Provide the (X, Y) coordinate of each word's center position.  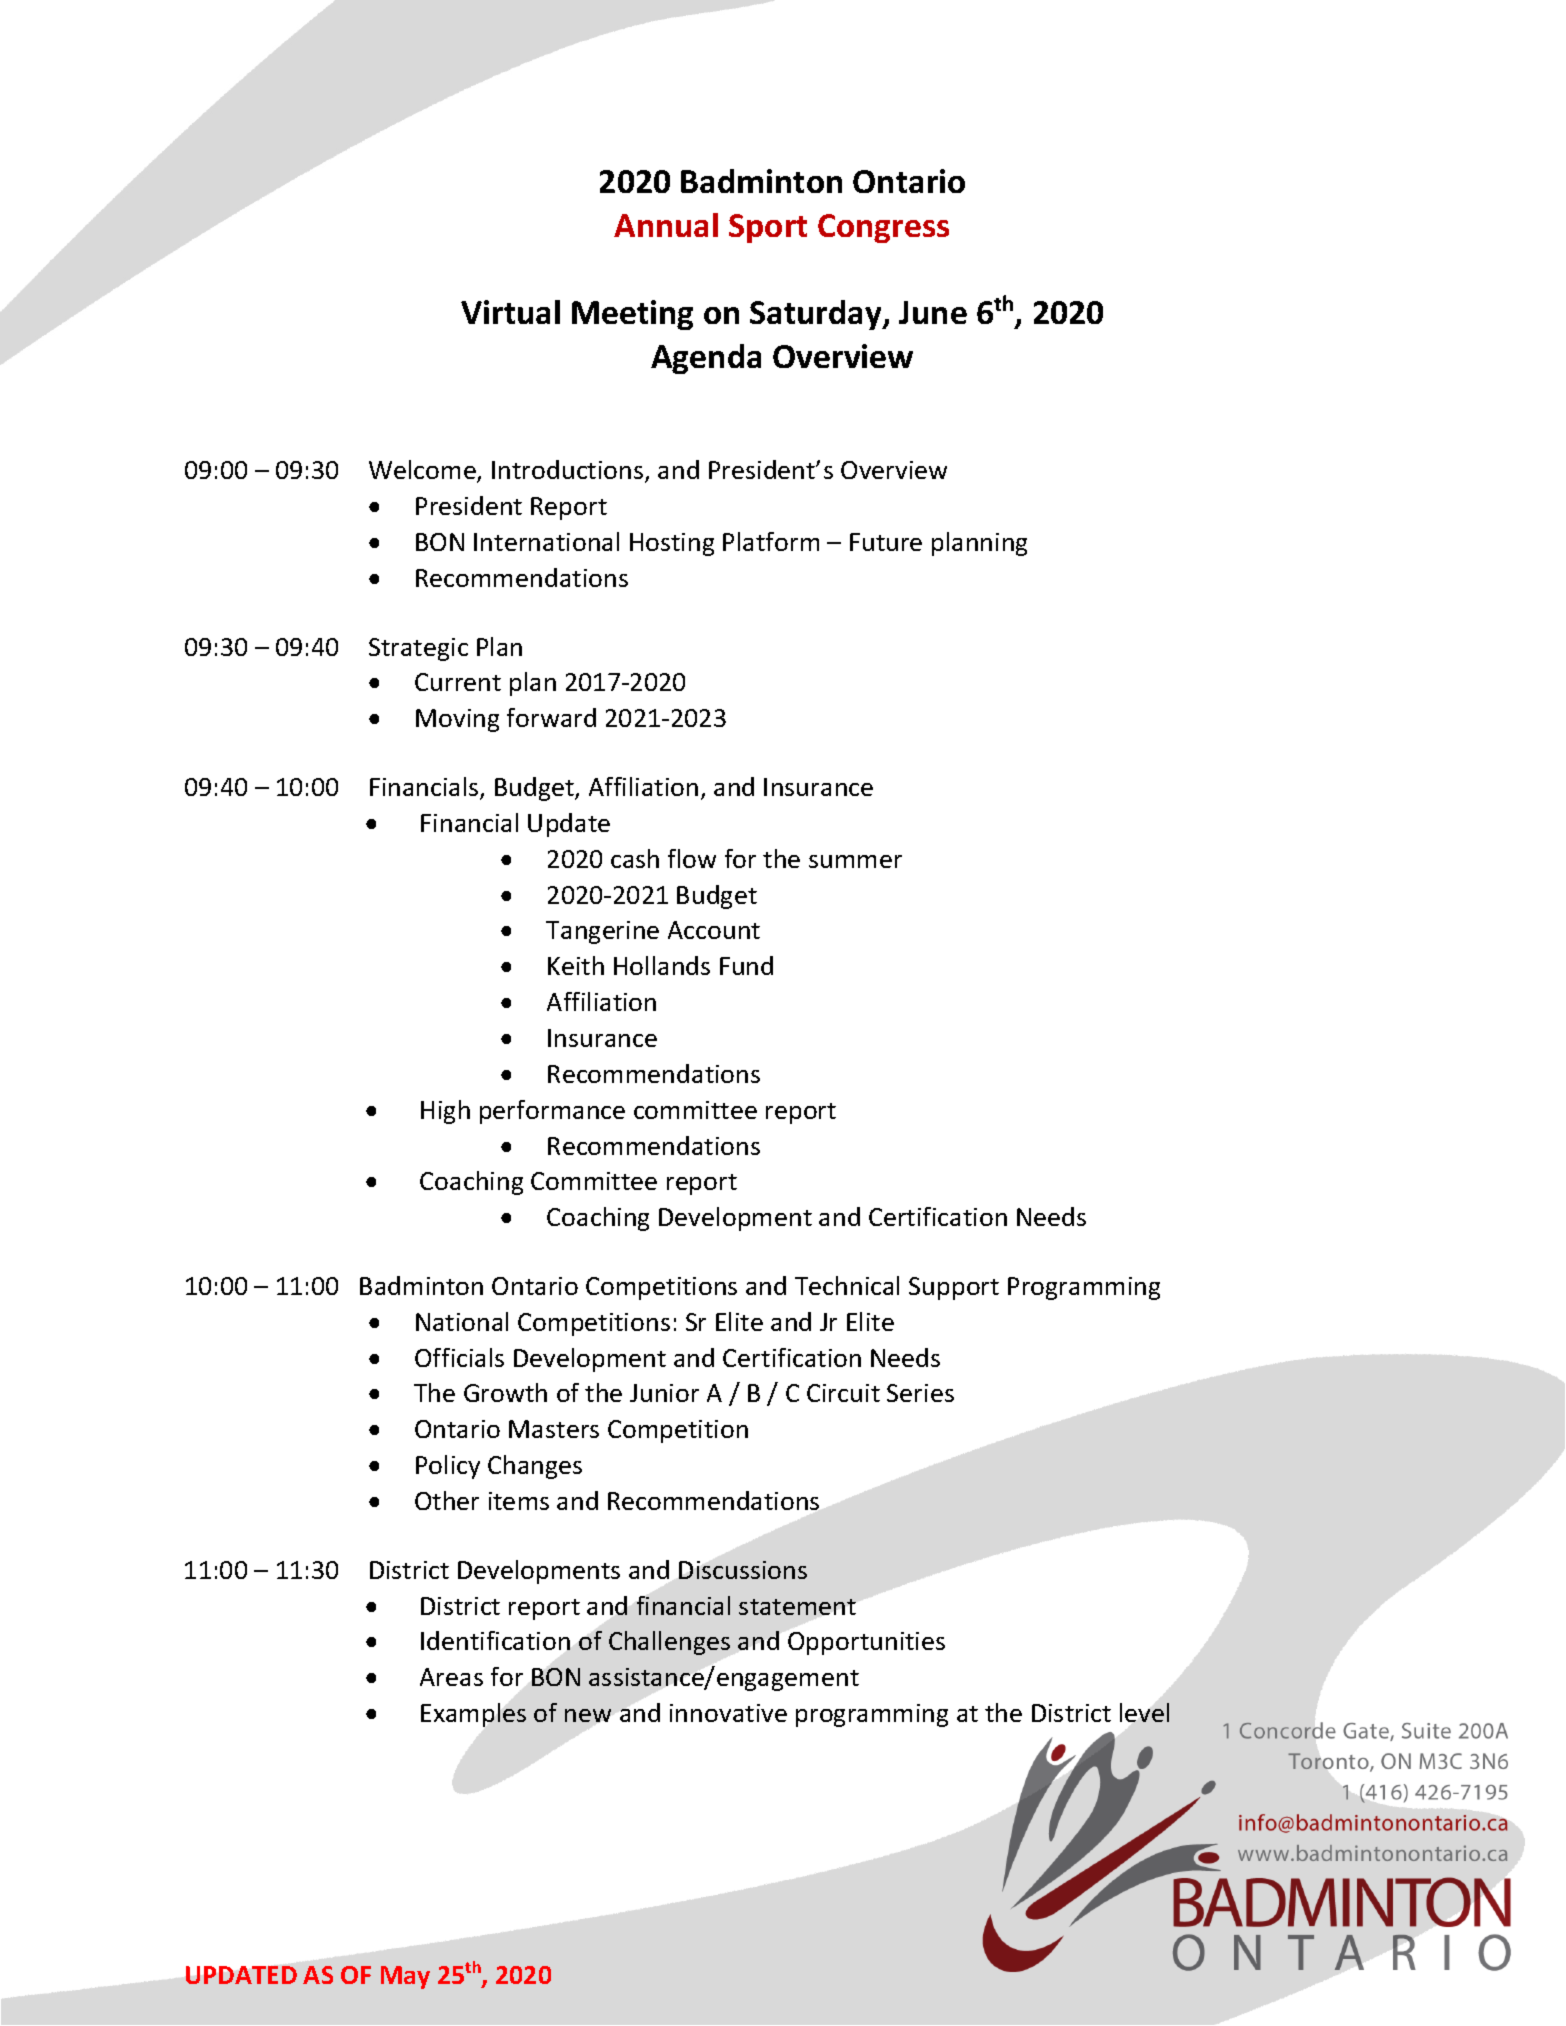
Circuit (843, 1393)
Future (886, 542)
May (405, 1977)
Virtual (510, 312)
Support (954, 1288)
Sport (768, 228)
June (933, 312)
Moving (457, 720)
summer (855, 861)
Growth (505, 1392)
